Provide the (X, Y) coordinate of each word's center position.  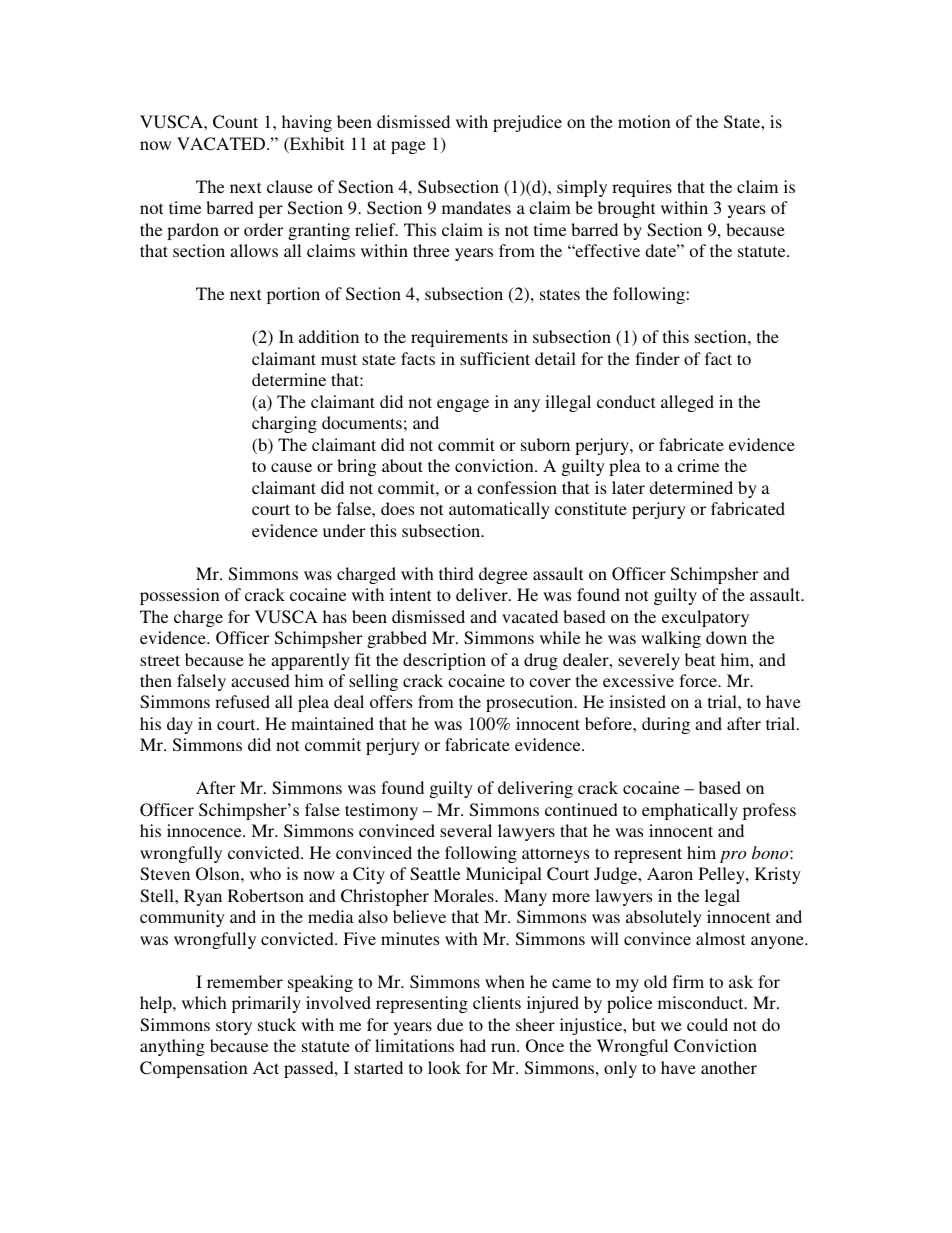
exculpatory (705, 618)
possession (180, 596)
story (234, 1027)
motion (644, 121)
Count (235, 122)
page (408, 147)
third (456, 573)
